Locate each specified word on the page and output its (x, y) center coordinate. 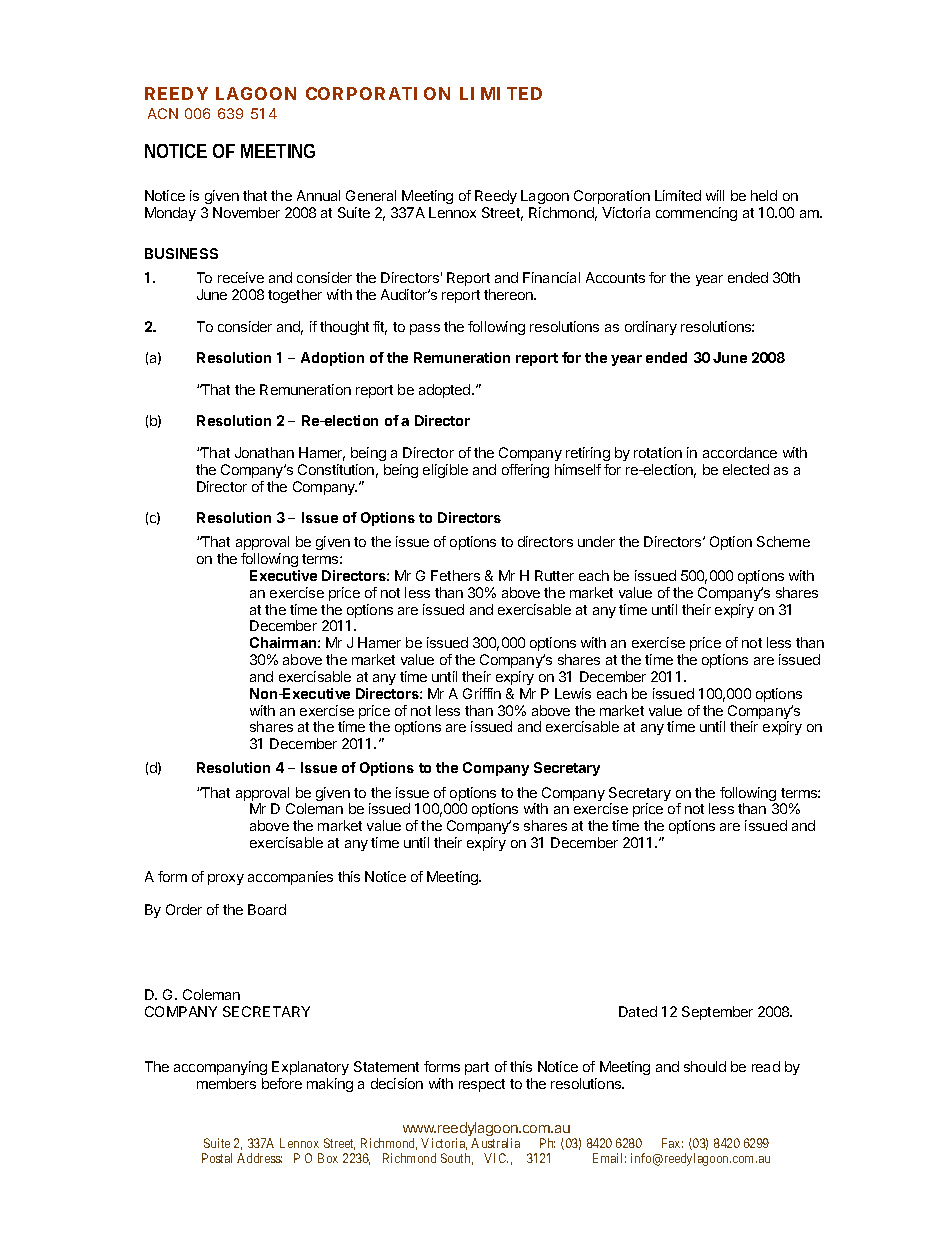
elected (746, 469)
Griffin (482, 693)
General (371, 195)
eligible (445, 471)
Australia (495, 1143)
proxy (226, 879)
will (715, 195)
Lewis (573, 693)
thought (344, 328)
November (246, 212)
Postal (217, 1158)
